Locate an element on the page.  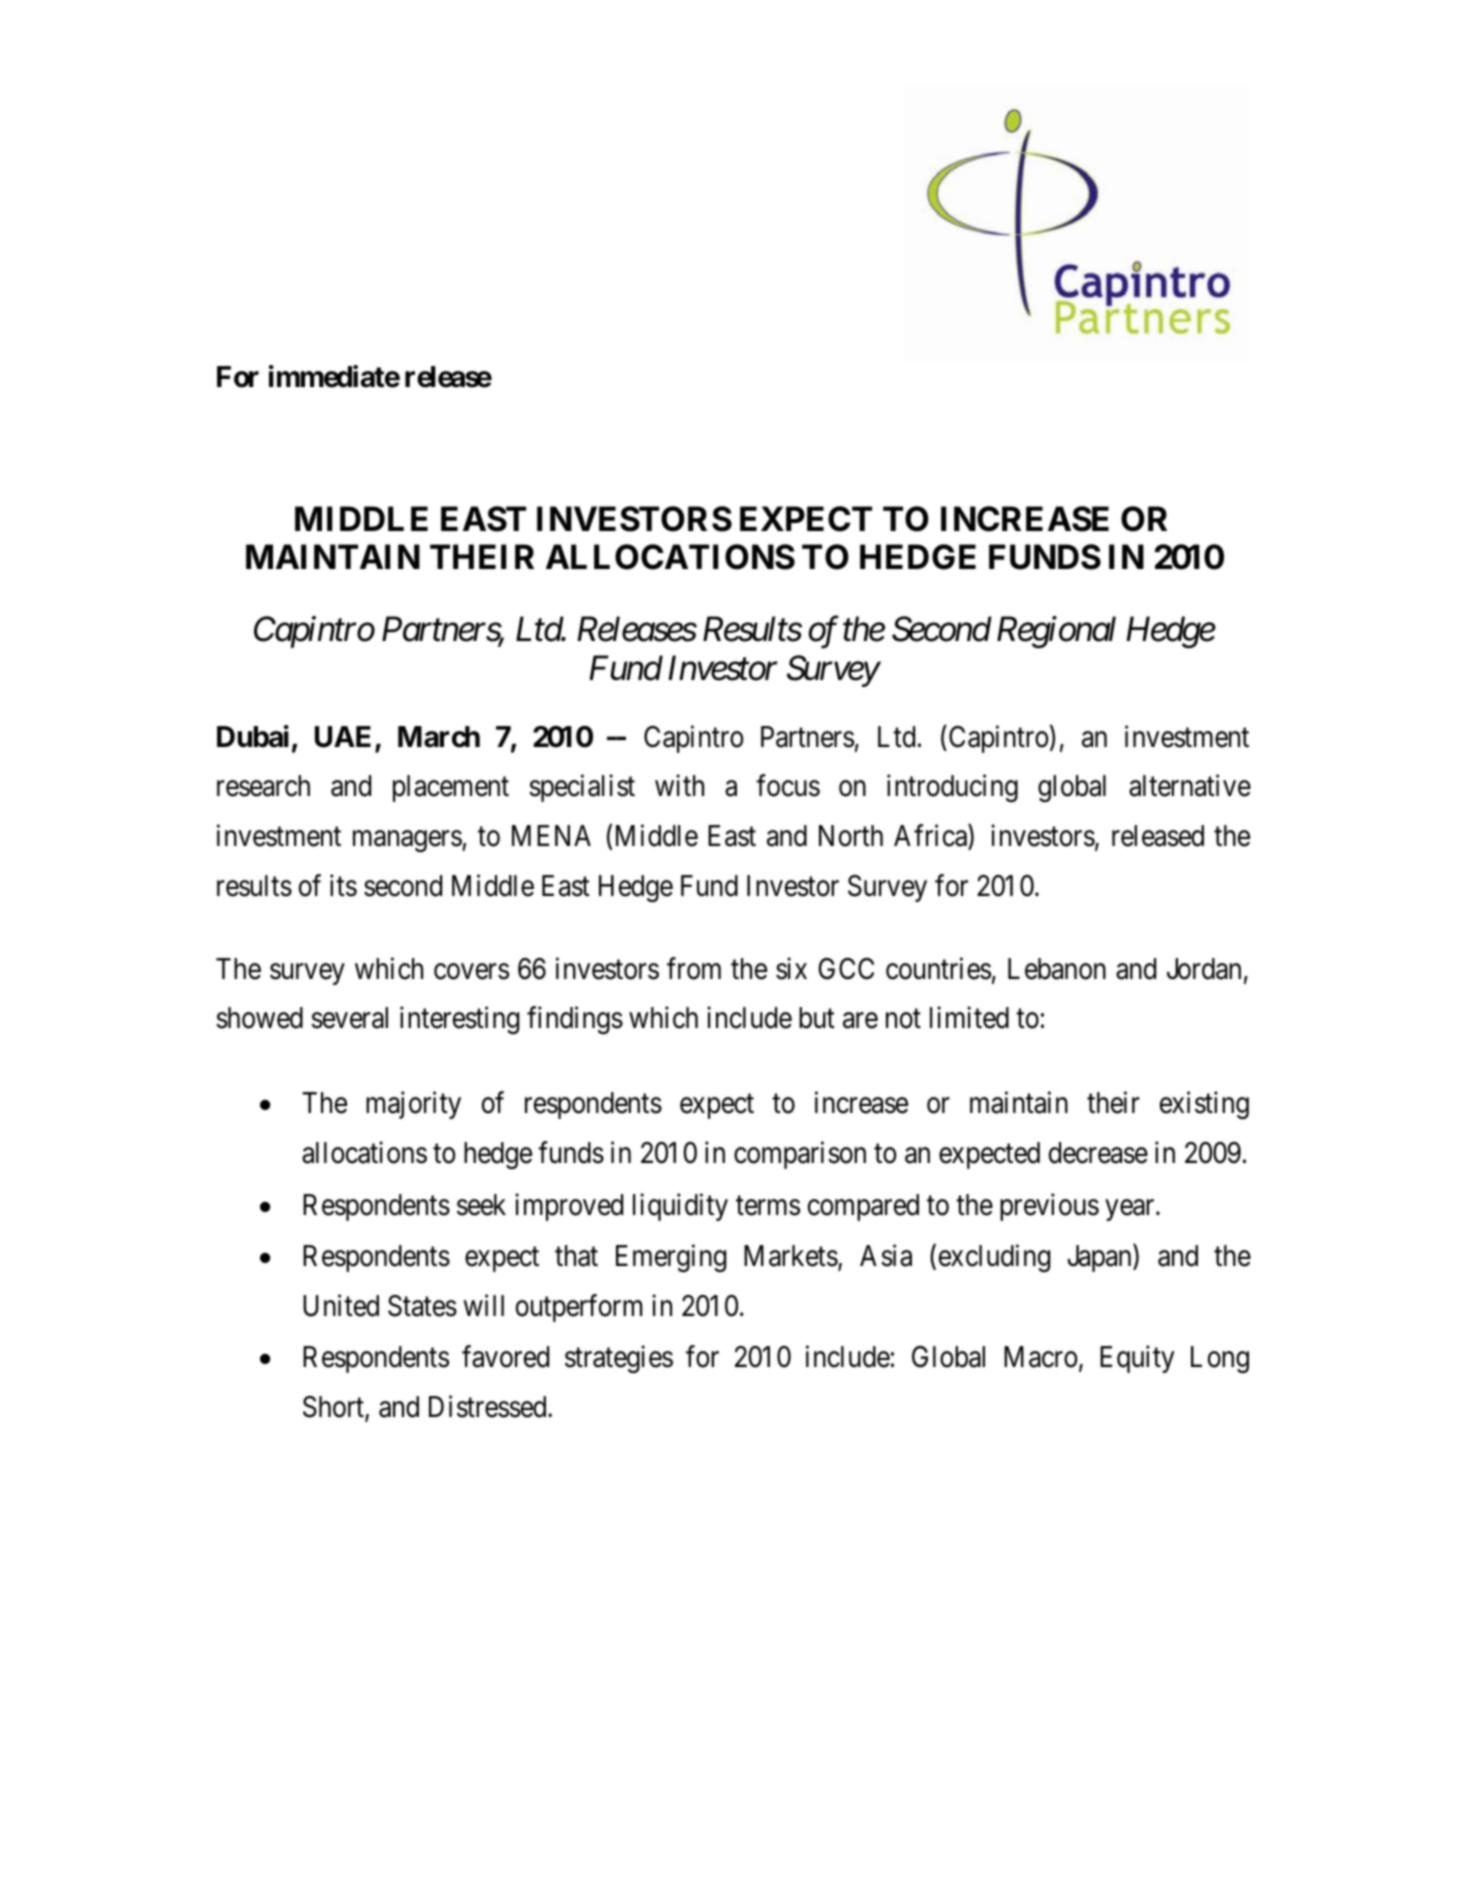
but is located at coordinates (817, 1018).
